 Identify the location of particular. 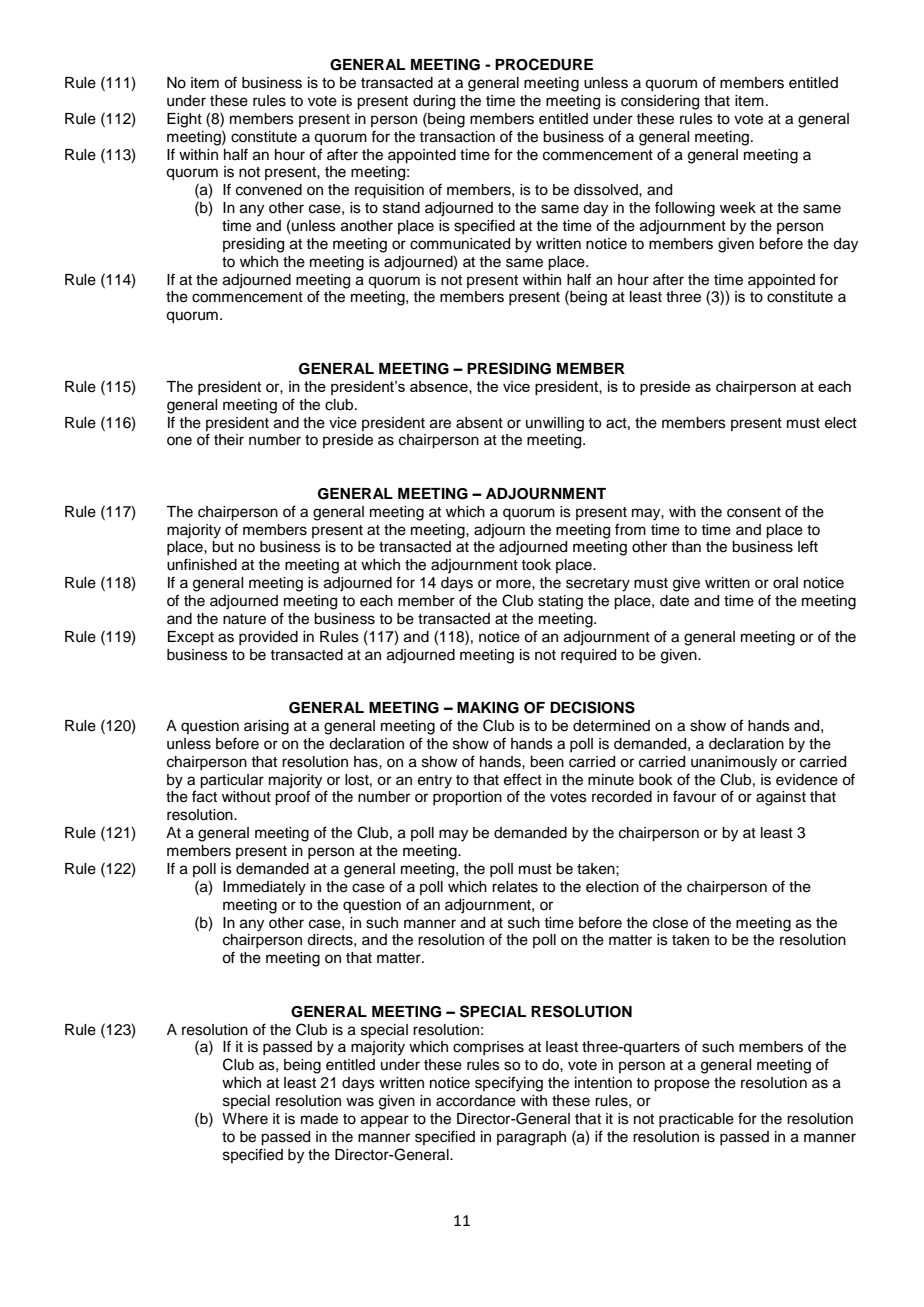
(232, 781).
